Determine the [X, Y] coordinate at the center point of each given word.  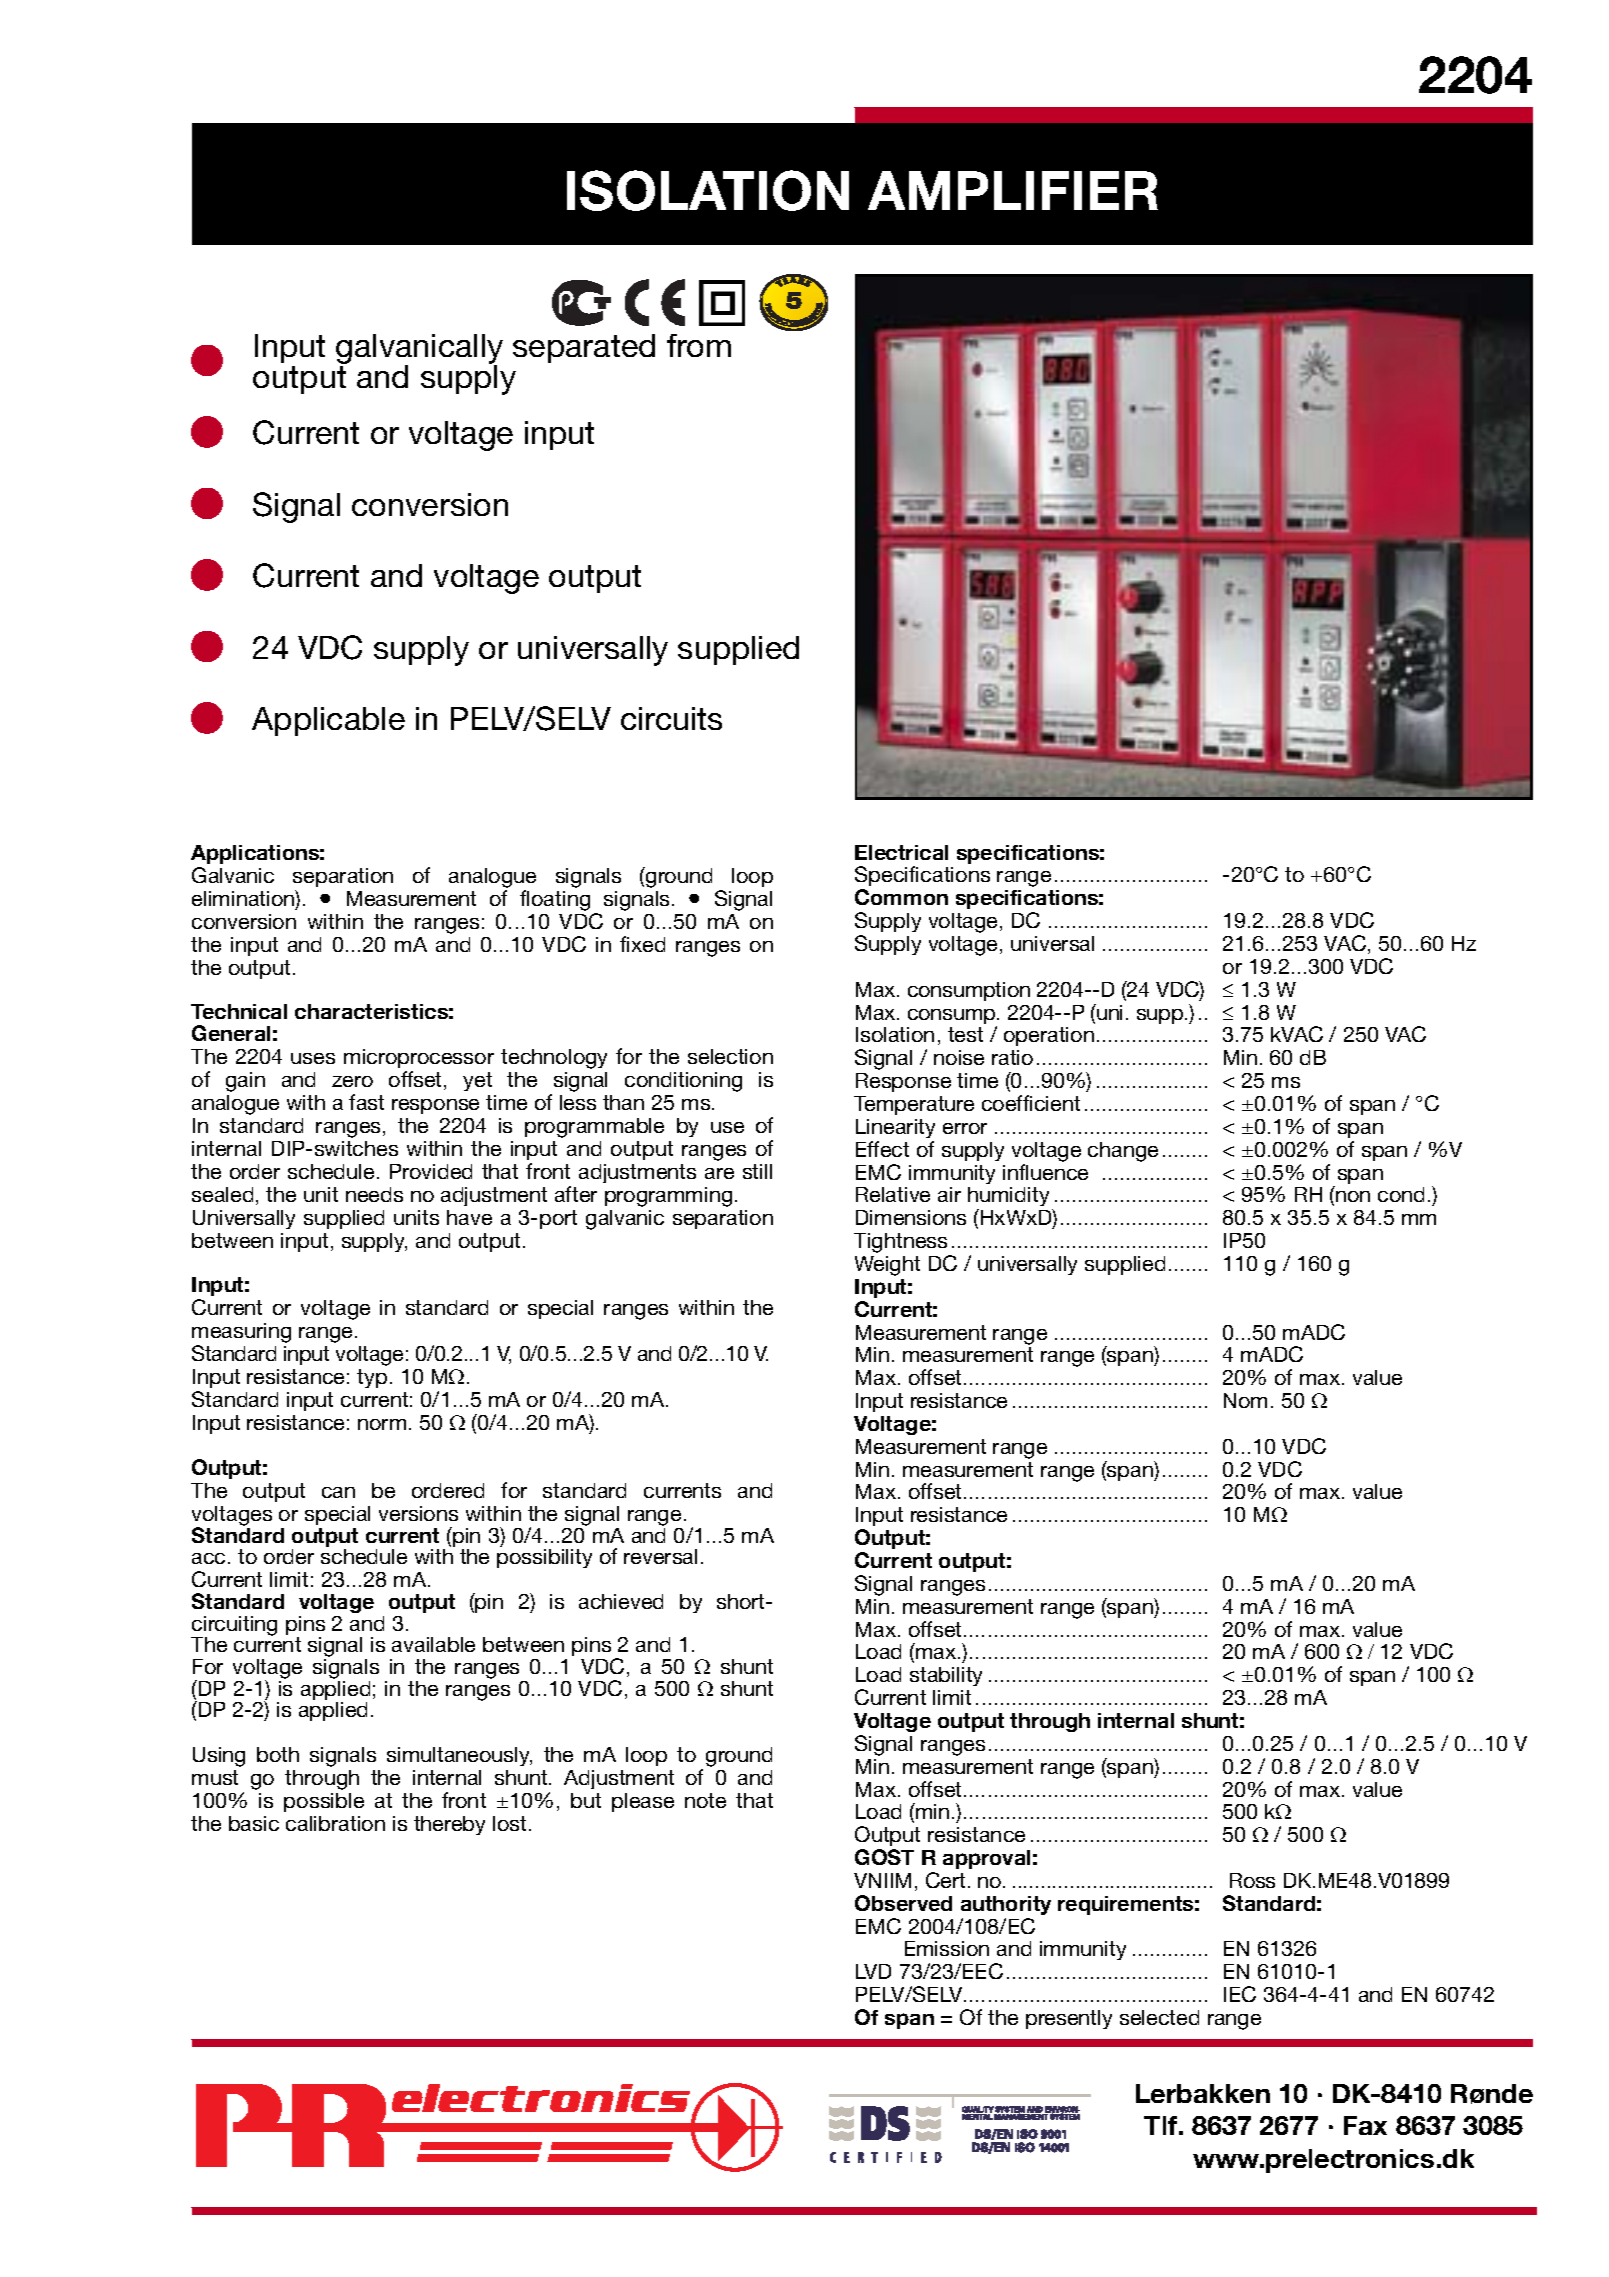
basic [254, 1823]
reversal [660, 1556]
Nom [1245, 1400]
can [338, 1492]
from [699, 345]
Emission [947, 1948]
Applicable [328, 721]
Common [901, 897]
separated [584, 348]
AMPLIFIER [1013, 190]
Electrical [901, 852]
